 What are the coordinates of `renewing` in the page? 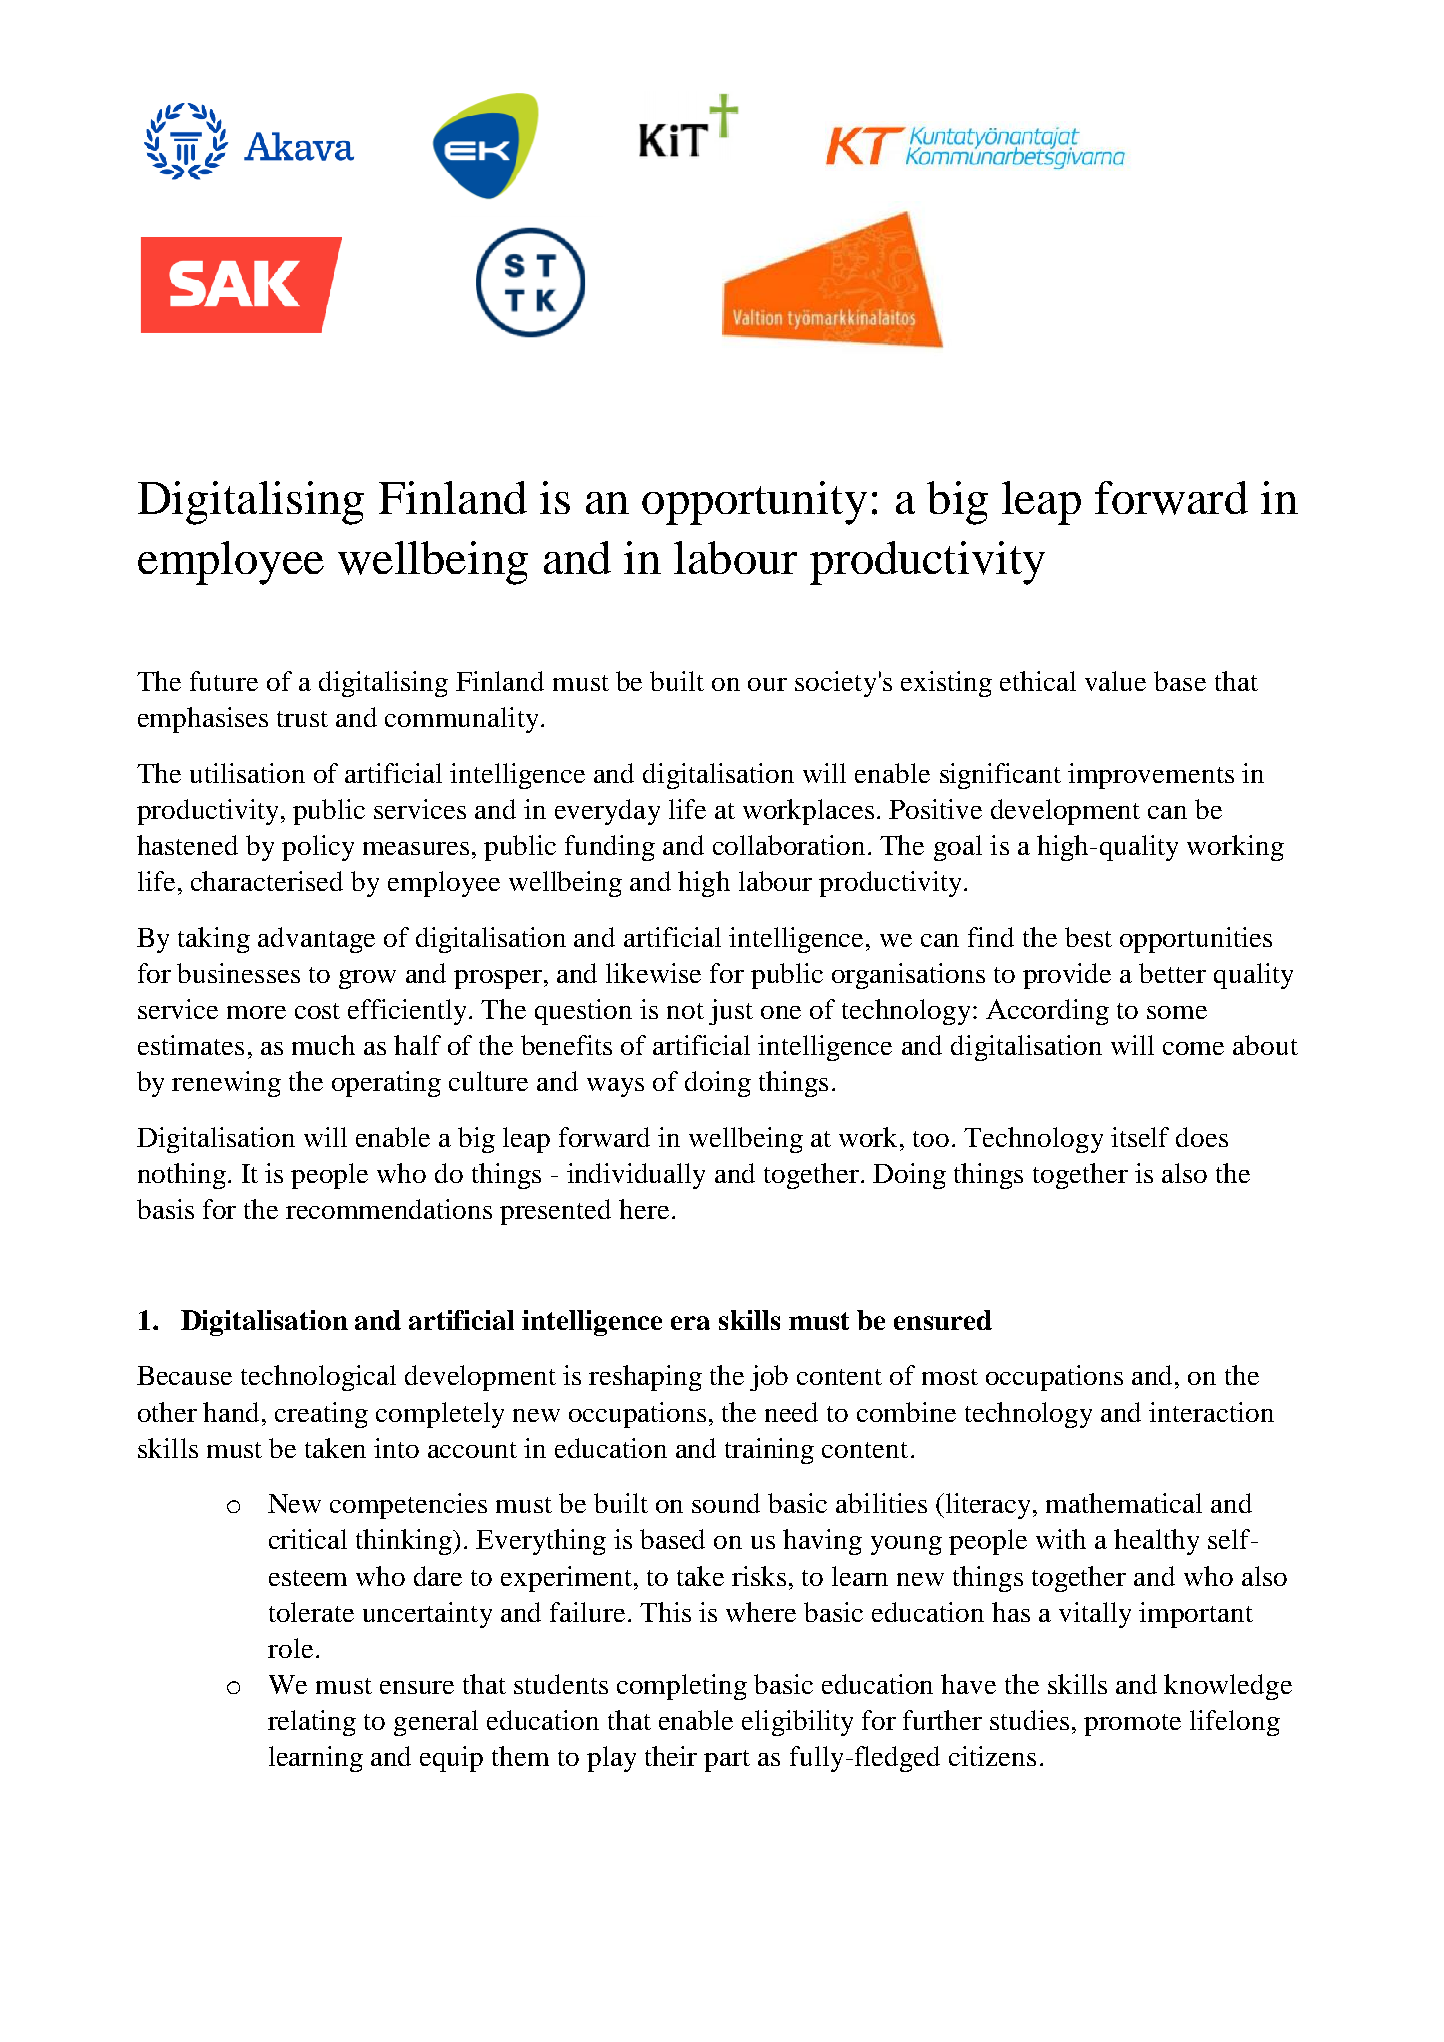 It's located at (226, 1084).
